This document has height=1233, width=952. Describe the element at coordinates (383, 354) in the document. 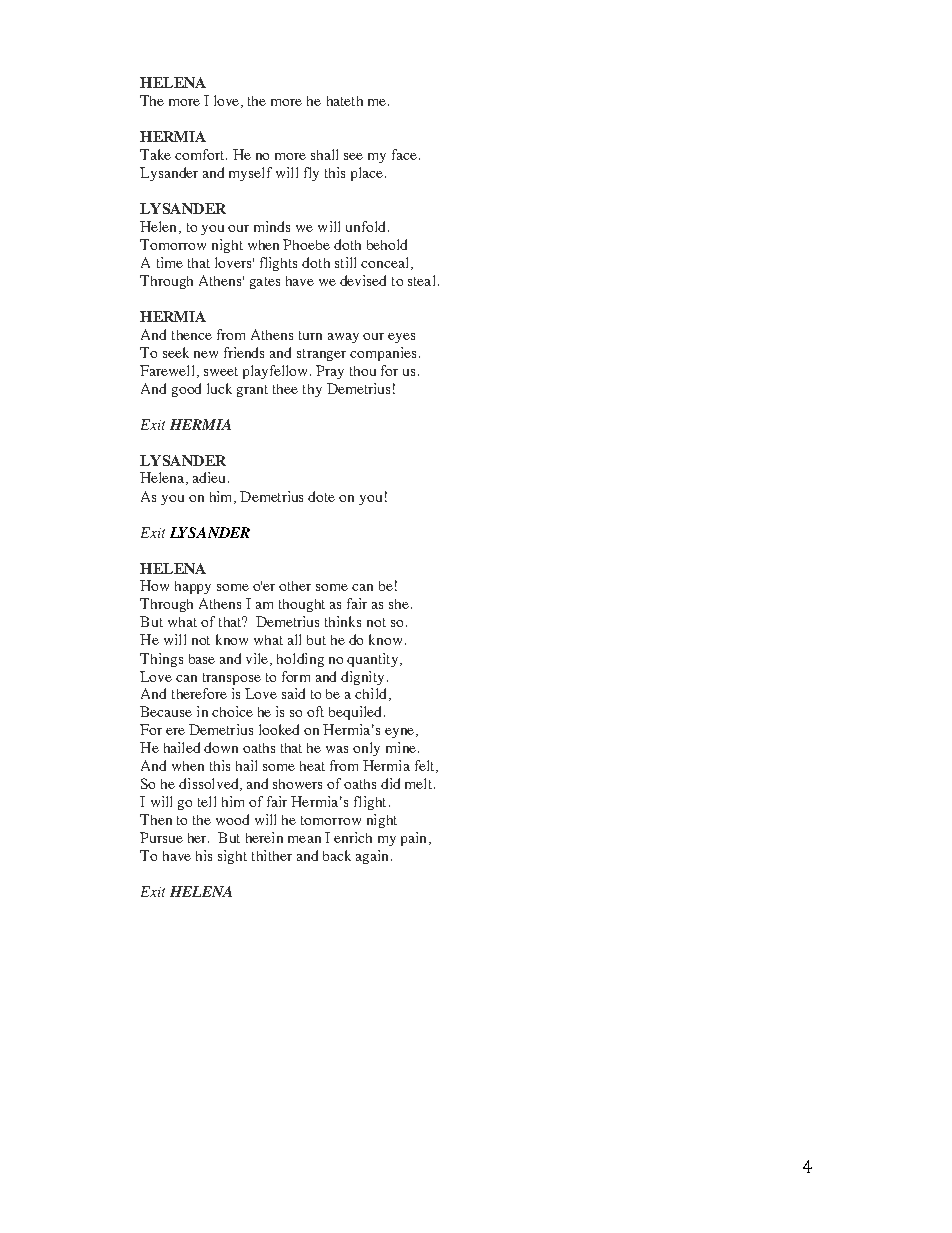

I see `companies` at that location.
